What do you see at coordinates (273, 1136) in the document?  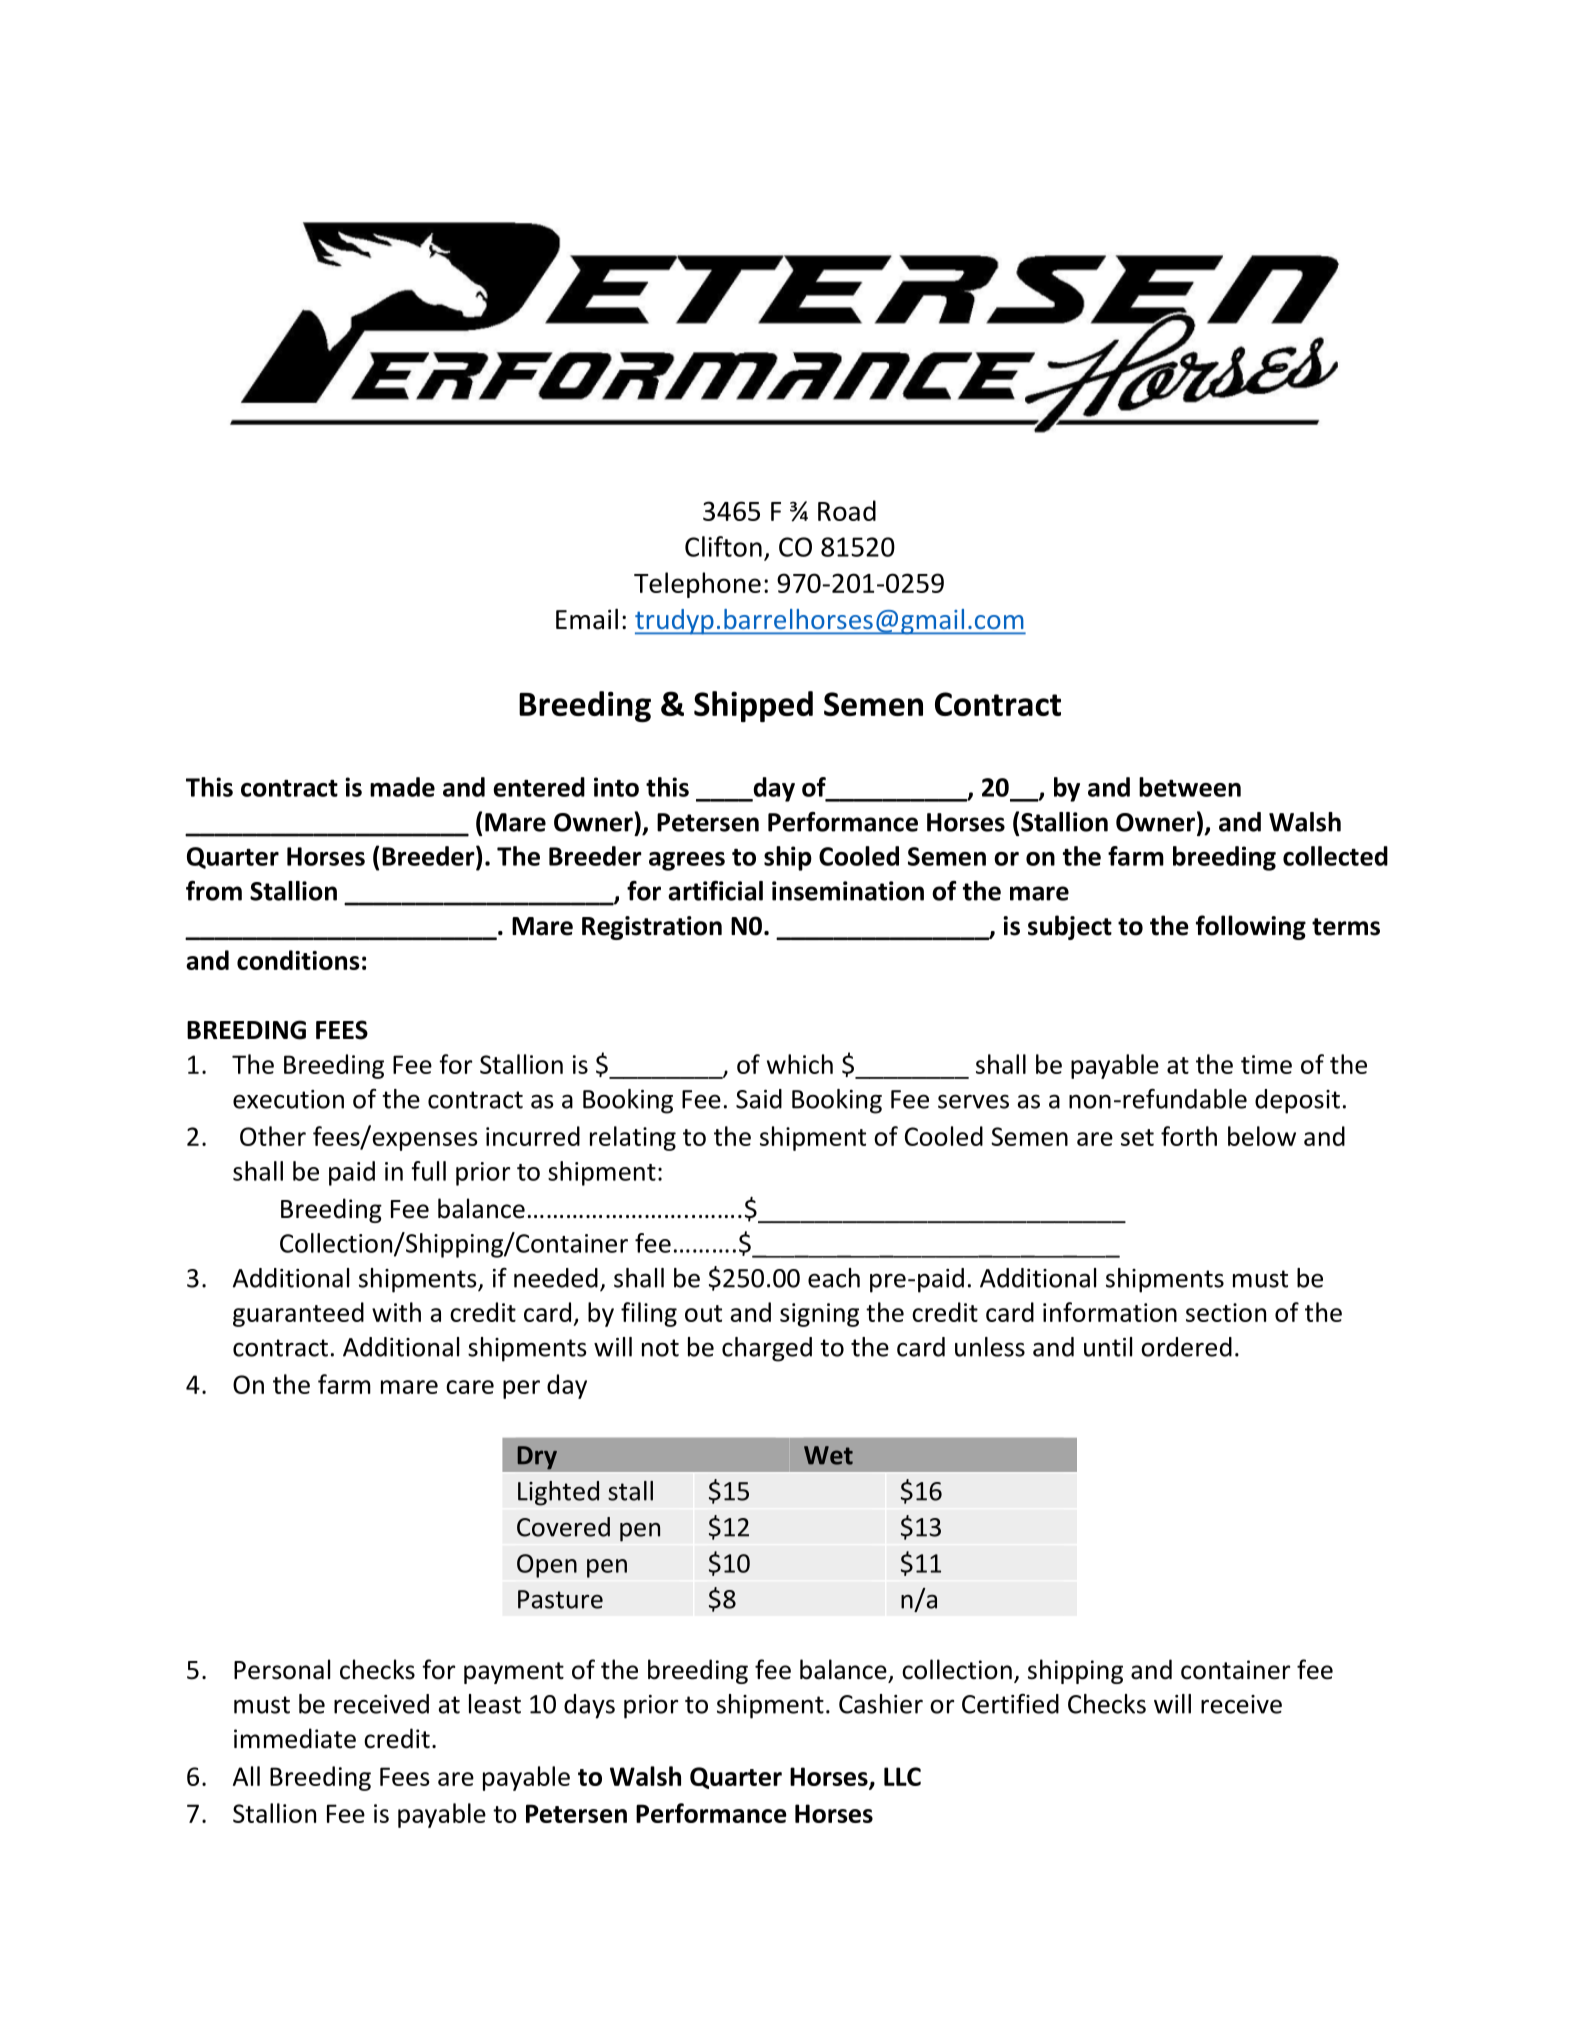 I see `Other` at bounding box center [273, 1136].
